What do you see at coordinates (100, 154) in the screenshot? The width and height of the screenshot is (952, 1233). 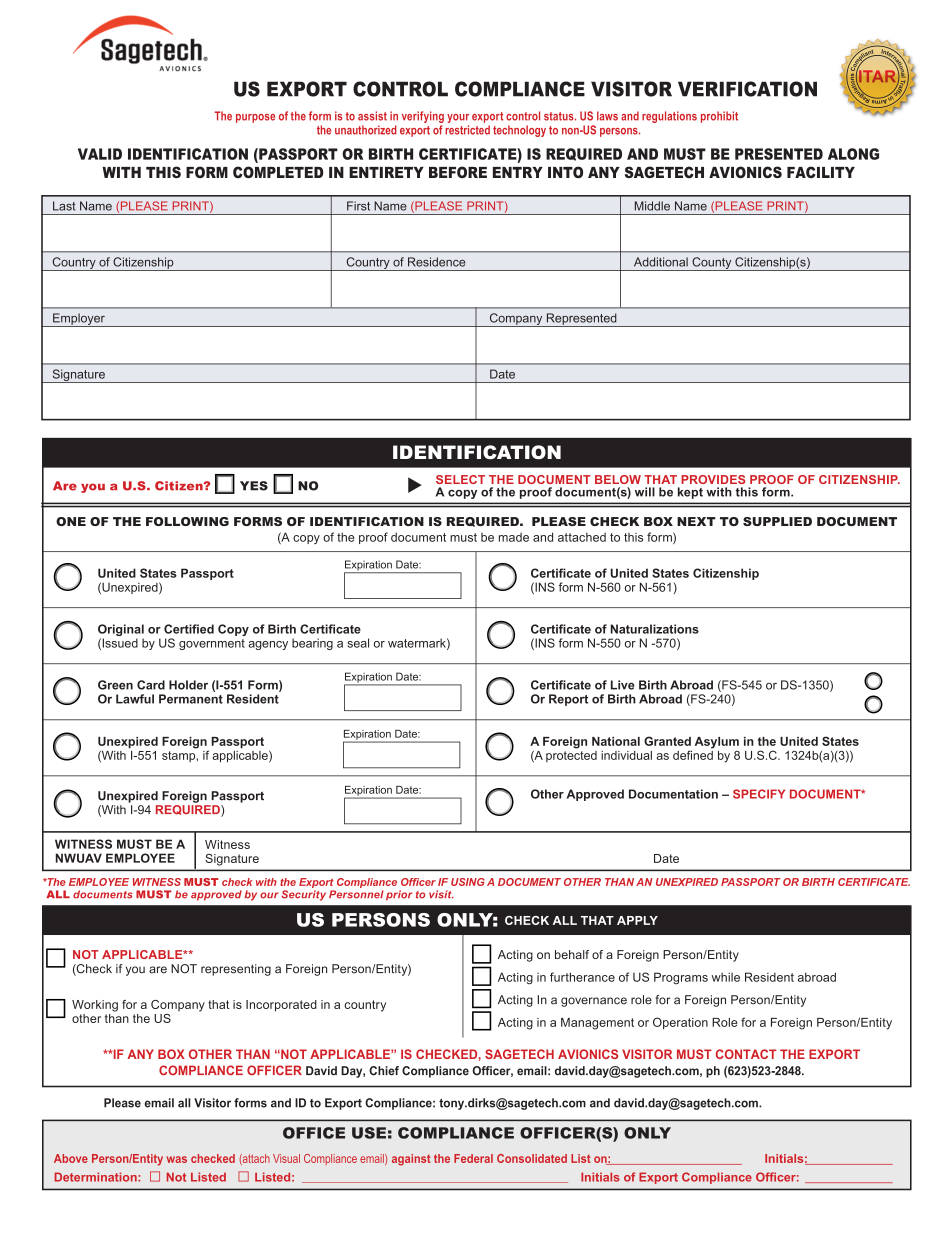 I see `VALID` at bounding box center [100, 154].
